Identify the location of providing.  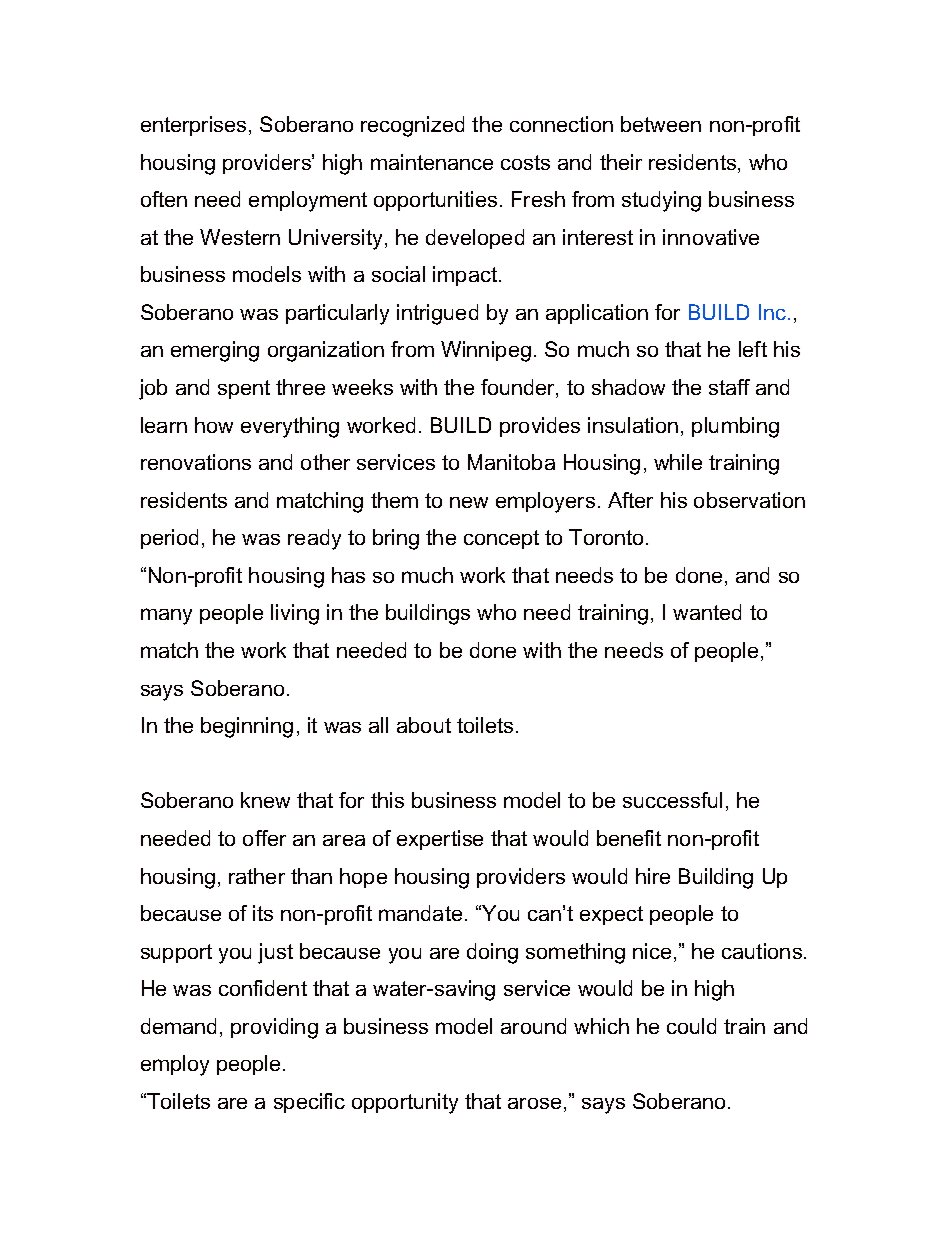
(274, 1028).
